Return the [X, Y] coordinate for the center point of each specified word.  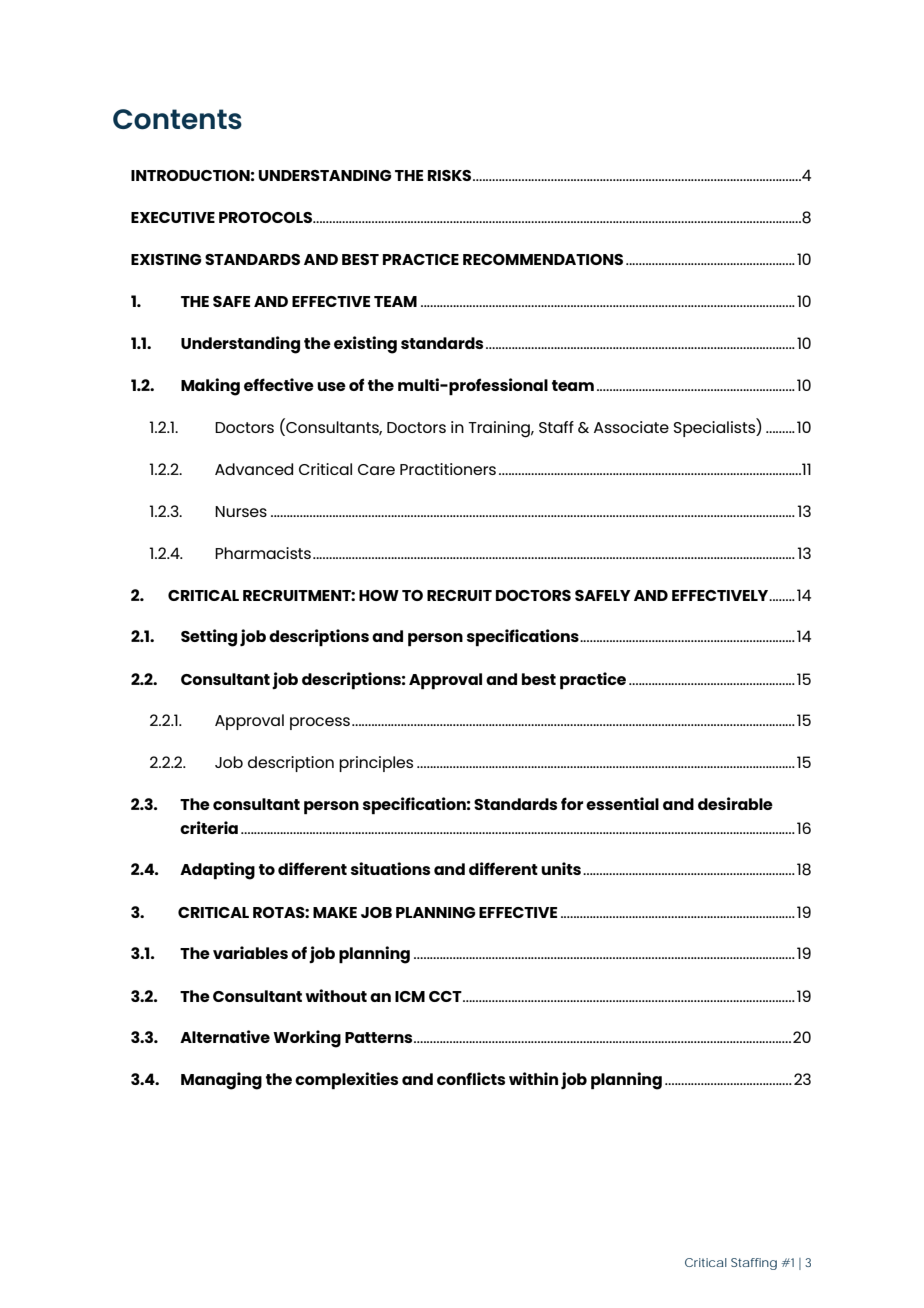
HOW [379, 595]
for [572, 803]
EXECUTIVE [173, 217]
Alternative [225, 1036]
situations [390, 868]
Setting [209, 638]
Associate [631, 427]
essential [622, 803]
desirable [735, 803]
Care [376, 469]
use [331, 386]
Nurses [241, 511]
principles [376, 764]
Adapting [217, 871]
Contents [177, 119]
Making [210, 387]
